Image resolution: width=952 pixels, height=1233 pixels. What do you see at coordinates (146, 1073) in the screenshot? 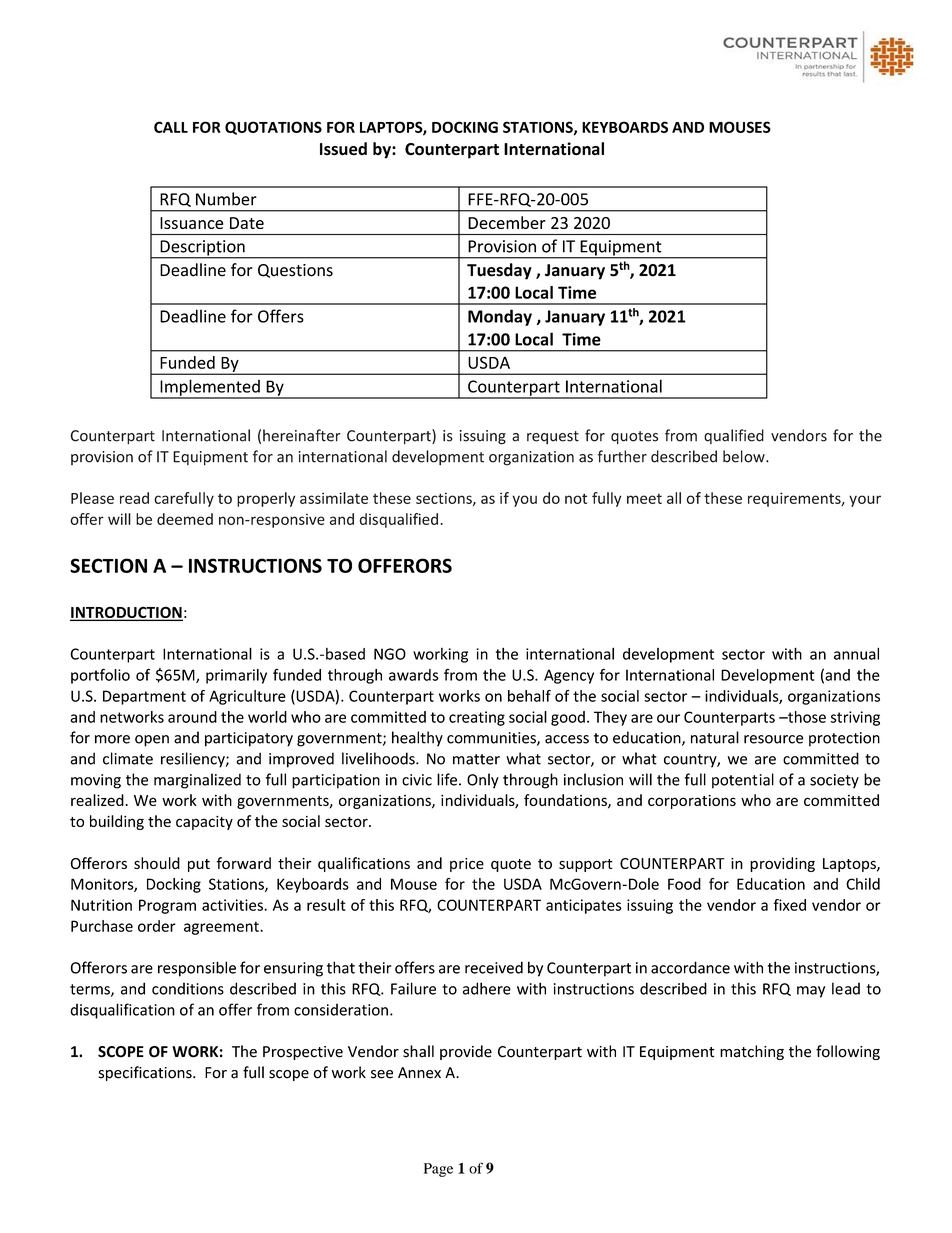
I see `specifications` at bounding box center [146, 1073].
